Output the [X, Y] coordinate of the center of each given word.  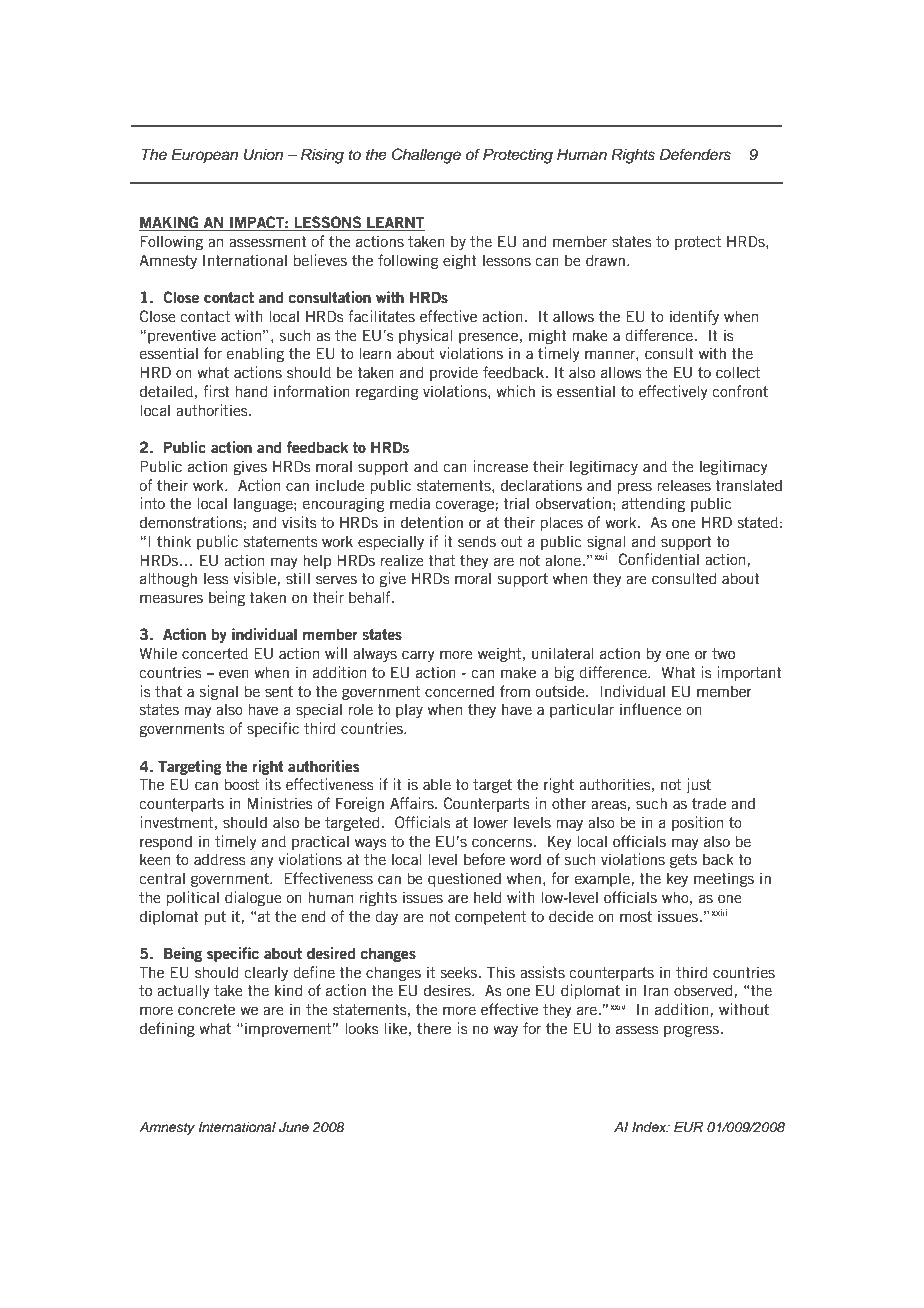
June [294, 1127]
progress [691, 1031]
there [434, 1029]
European [204, 156]
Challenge [426, 156]
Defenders [695, 154]
